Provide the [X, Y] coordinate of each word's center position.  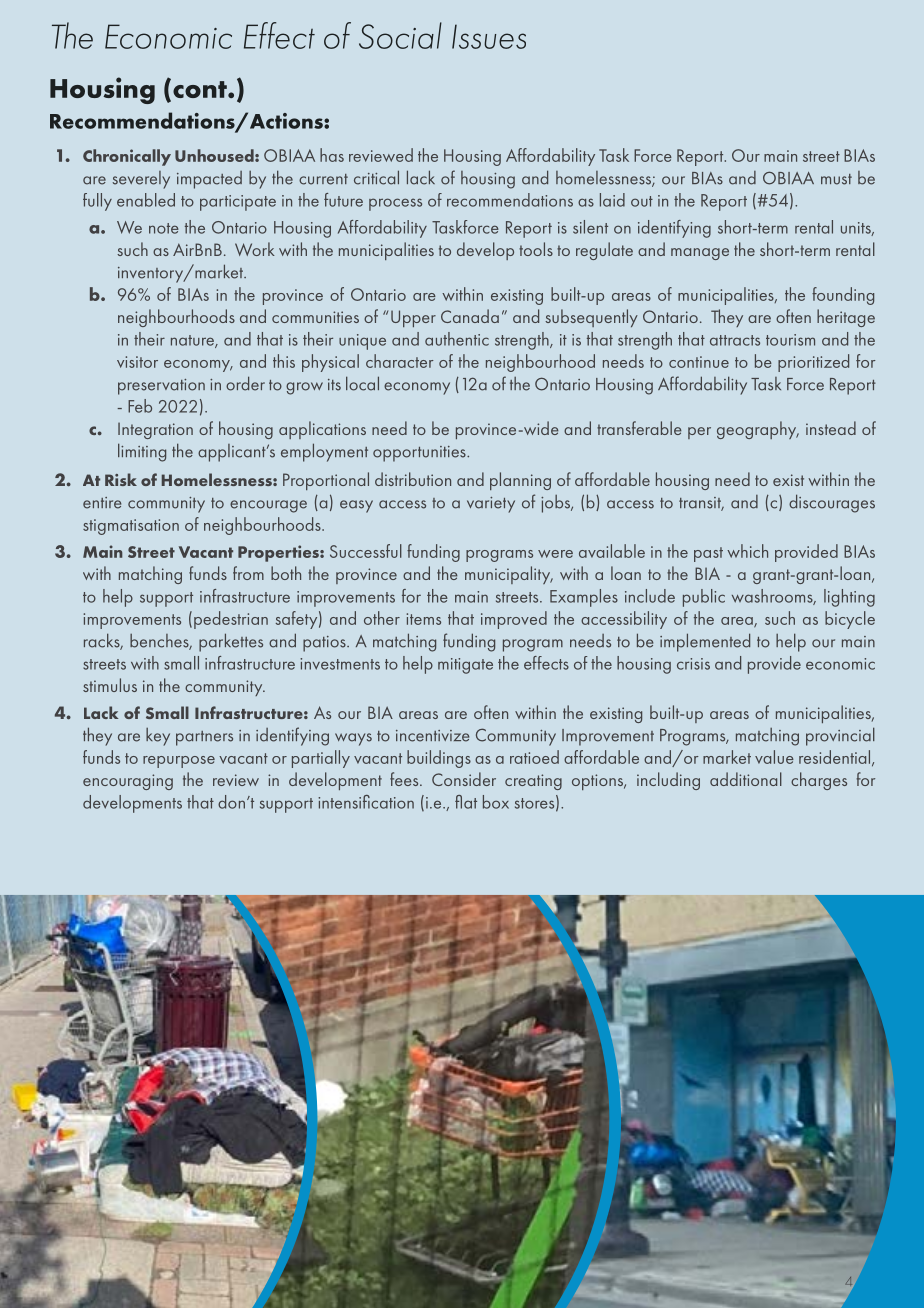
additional [746, 779]
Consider [464, 779]
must [836, 179]
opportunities [420, 454]
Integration [155, 430]
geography [758, 430]
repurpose [179, 762]
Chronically [127, 157]
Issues [489, 36]
